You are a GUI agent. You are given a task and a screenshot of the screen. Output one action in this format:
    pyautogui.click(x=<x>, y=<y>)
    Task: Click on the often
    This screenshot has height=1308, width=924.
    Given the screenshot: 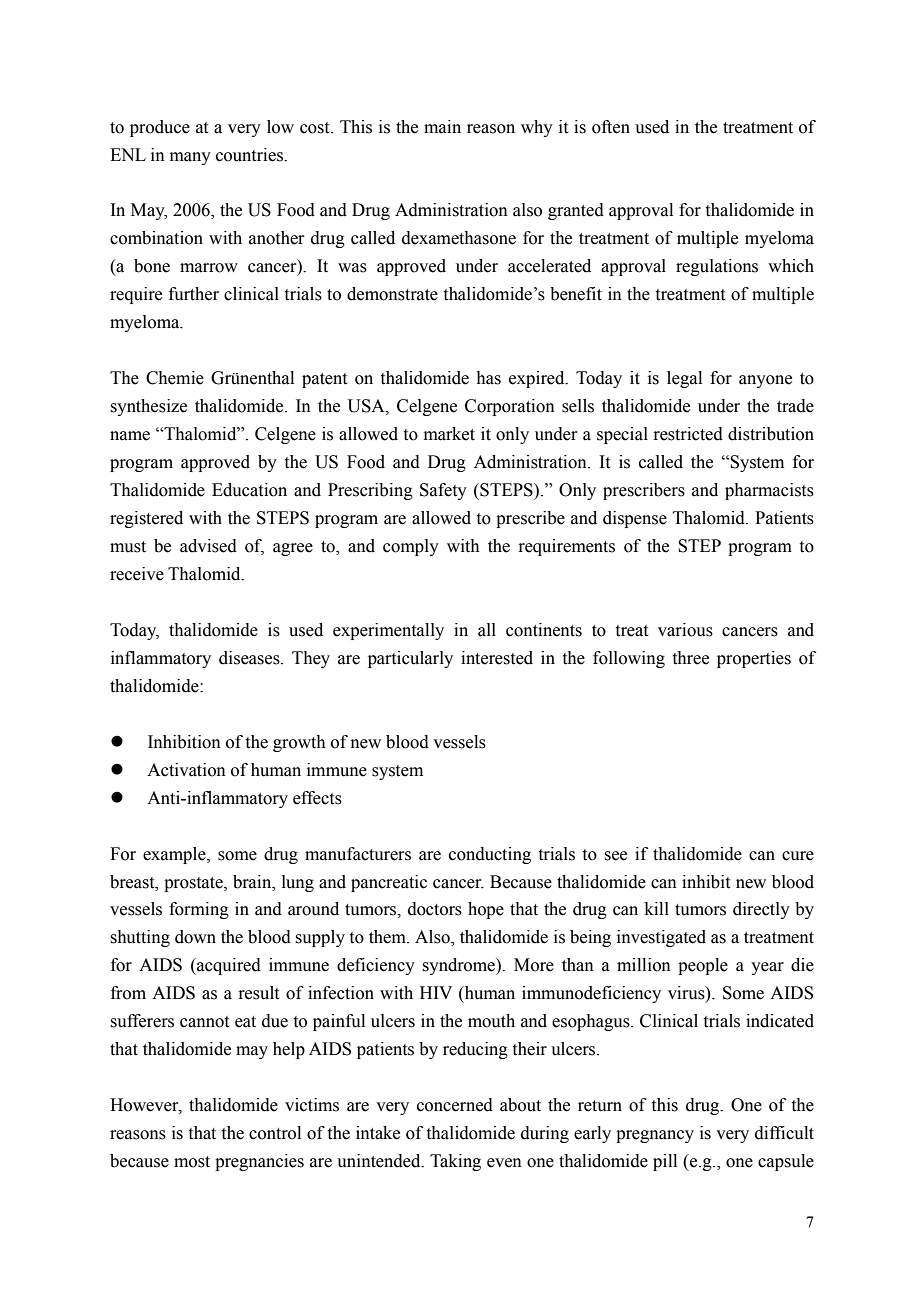 What is the action you would take?
    pyautogui.click(x=611, y=127)
